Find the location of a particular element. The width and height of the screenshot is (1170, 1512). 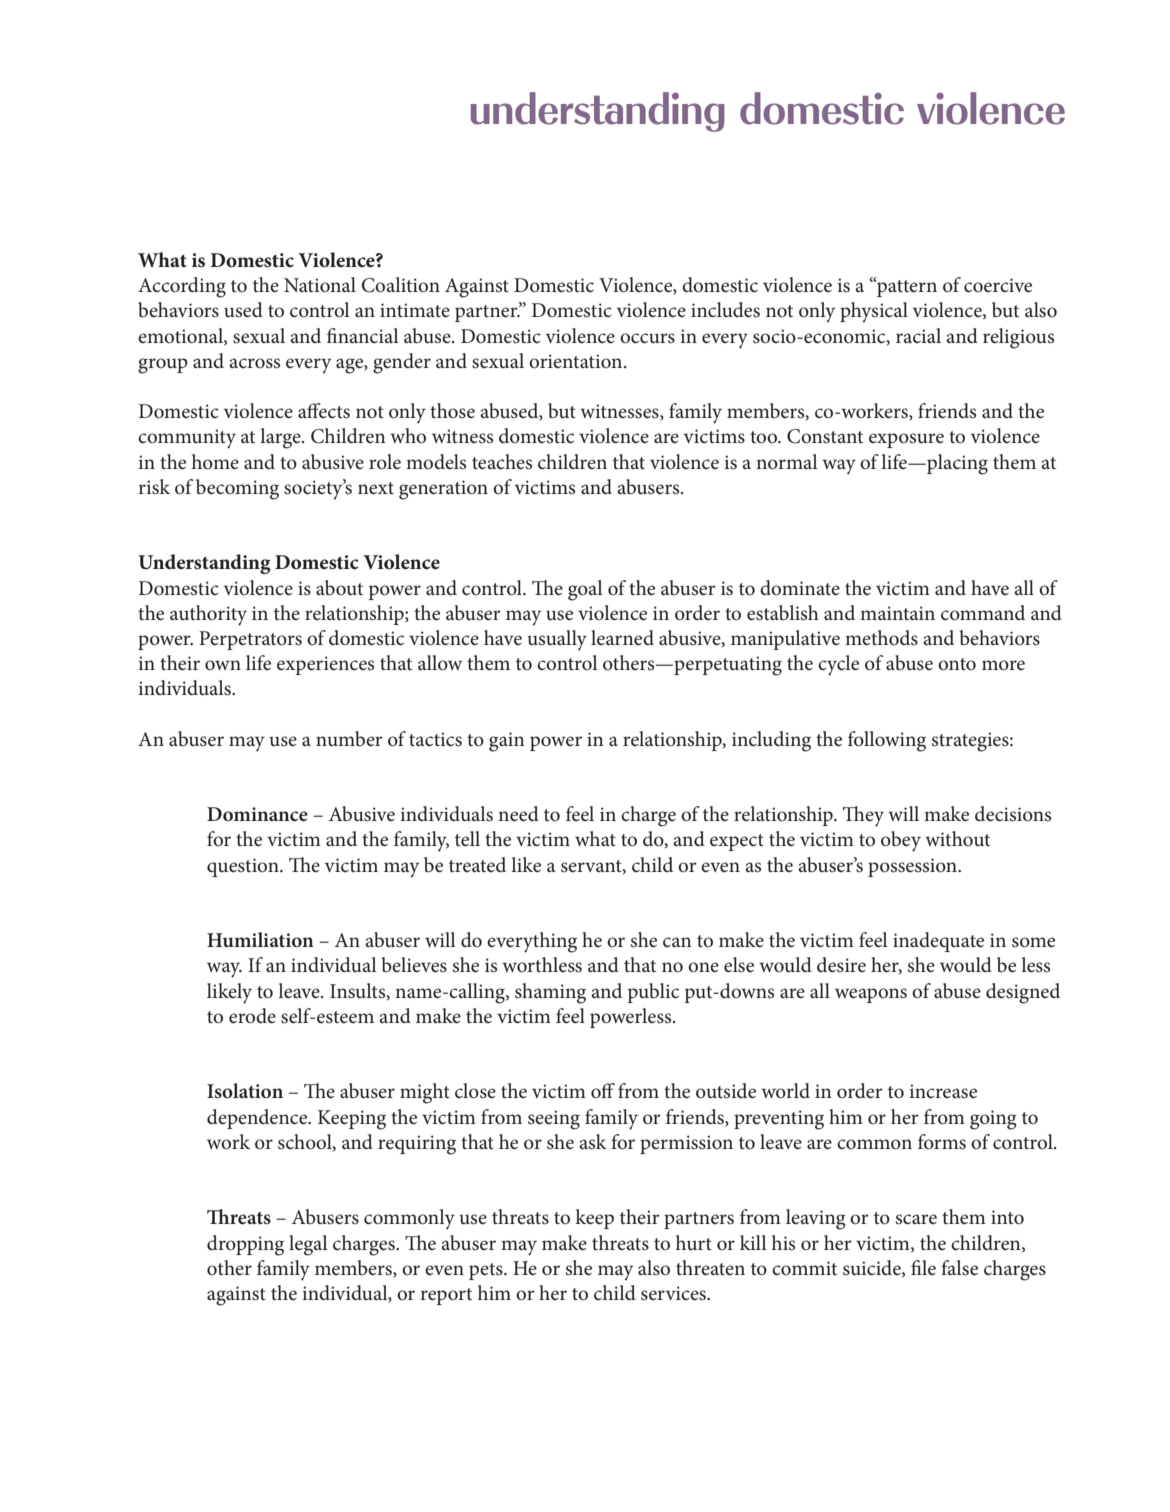

National is located at coordinates (320, 284).
